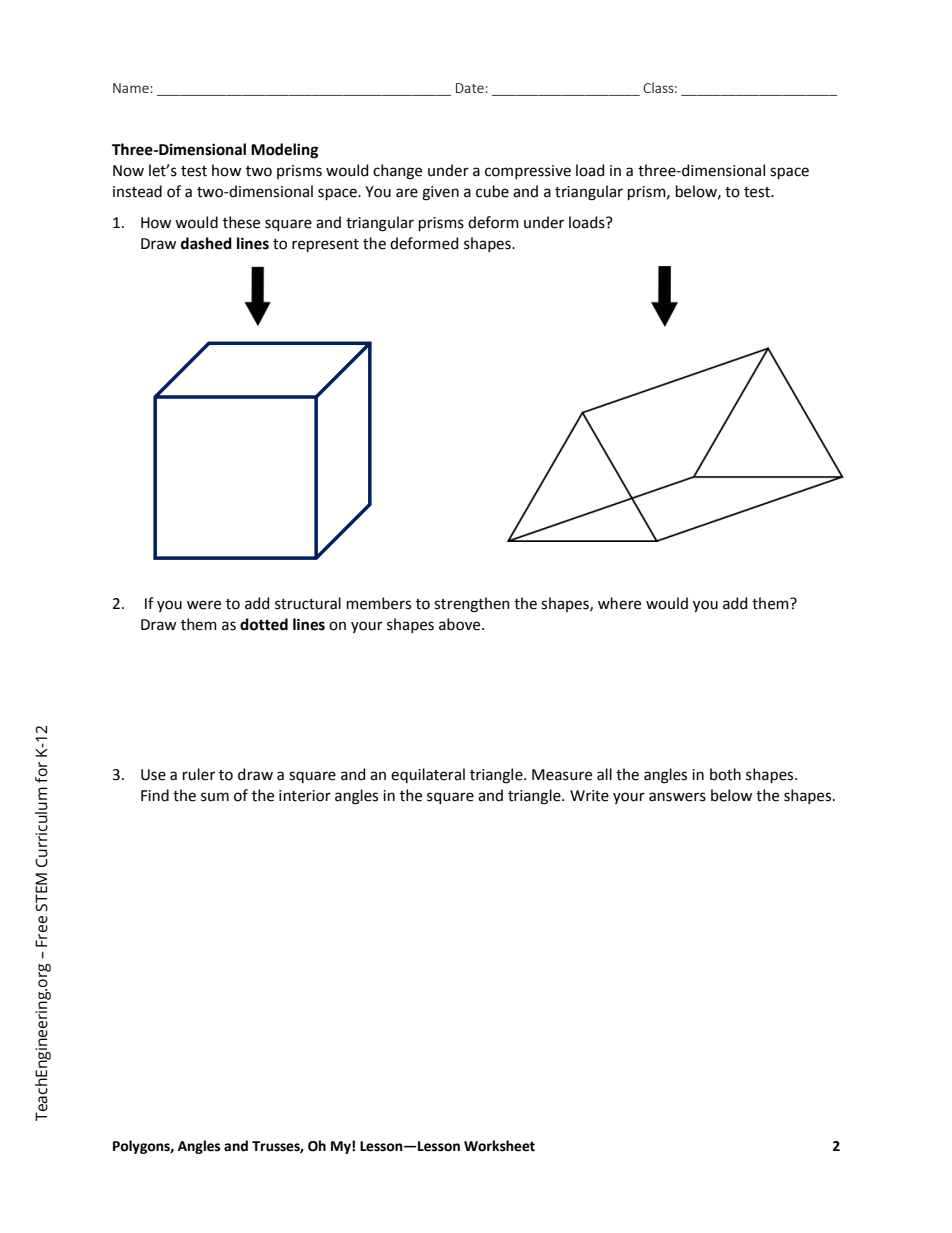 Image resolution: width=952 pixels, height=1233 pixels. Describe the element at coordinates (305, 796) in the image. I see `interior` at that location.
